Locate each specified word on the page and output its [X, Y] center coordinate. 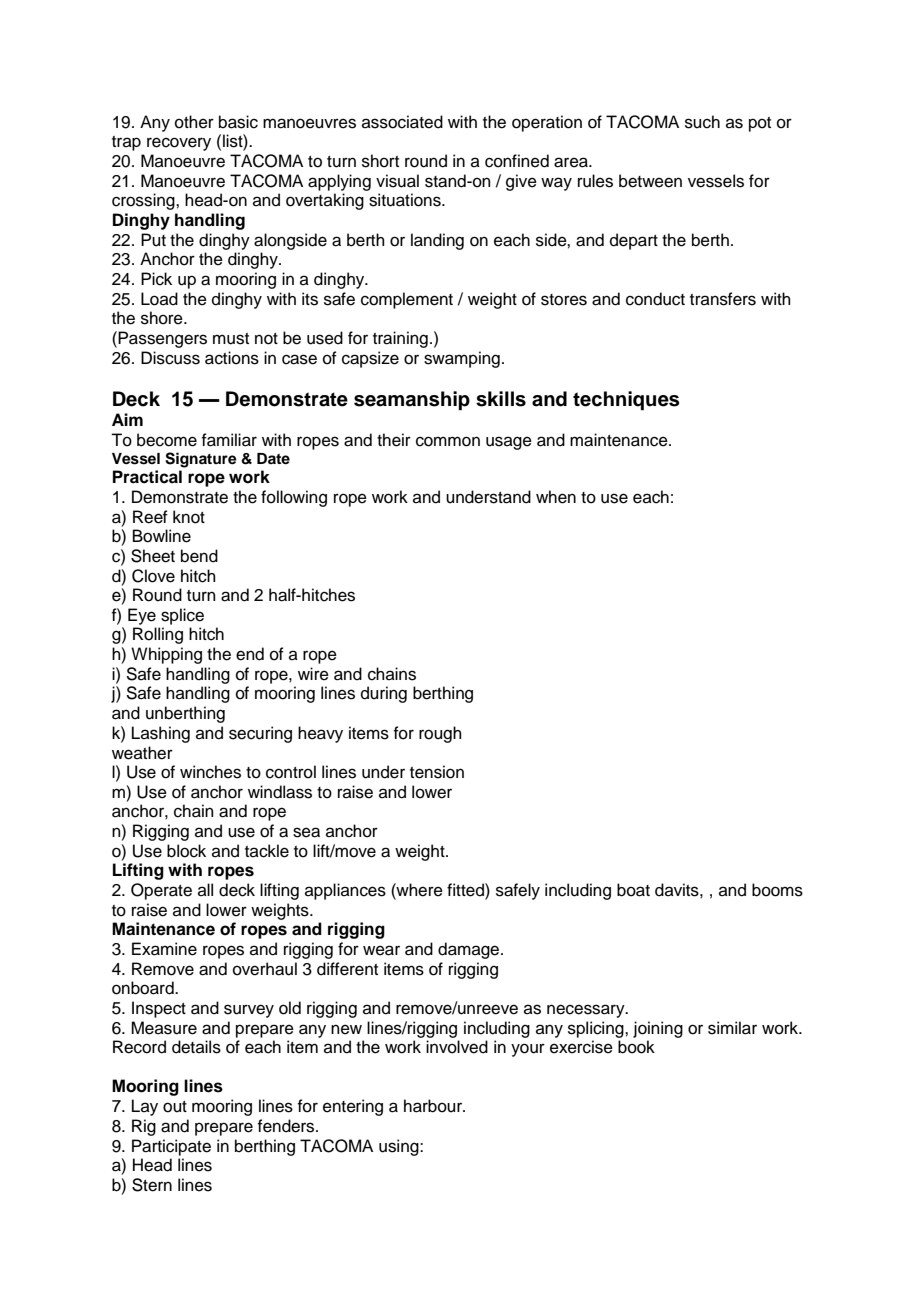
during [384, 694]
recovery [179, 144]
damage [470, 950]
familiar [229, 440]
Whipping [166, 655]
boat [633, 890]
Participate [171, 1147]
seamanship [412, 401]
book [636, 1047]
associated [402, 122]
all [205, 889]
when [556, 497]
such [702, 122]
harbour [434, 1106]
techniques [626, 401]
